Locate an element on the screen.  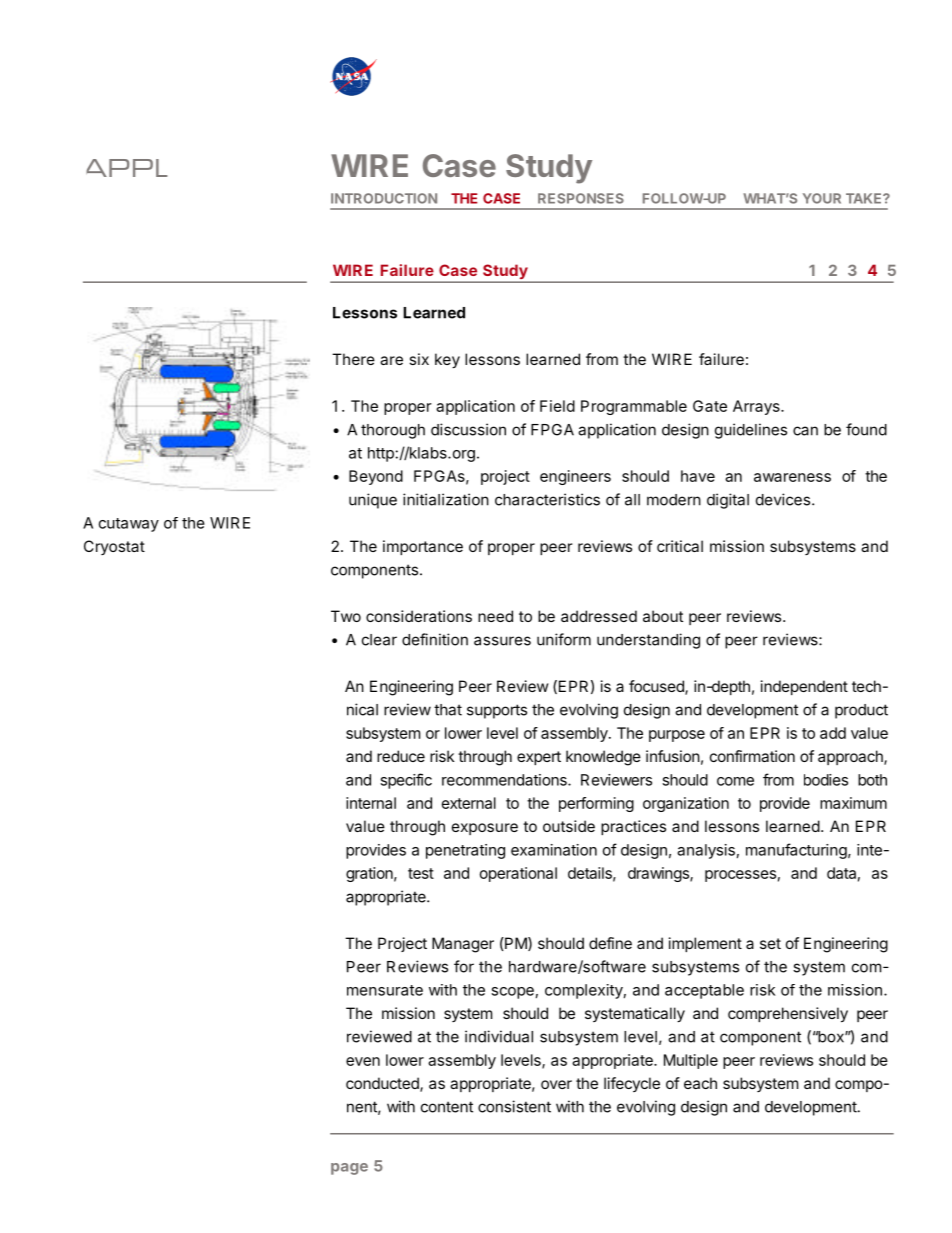
consistent is located at coordinates (514, 1106).
